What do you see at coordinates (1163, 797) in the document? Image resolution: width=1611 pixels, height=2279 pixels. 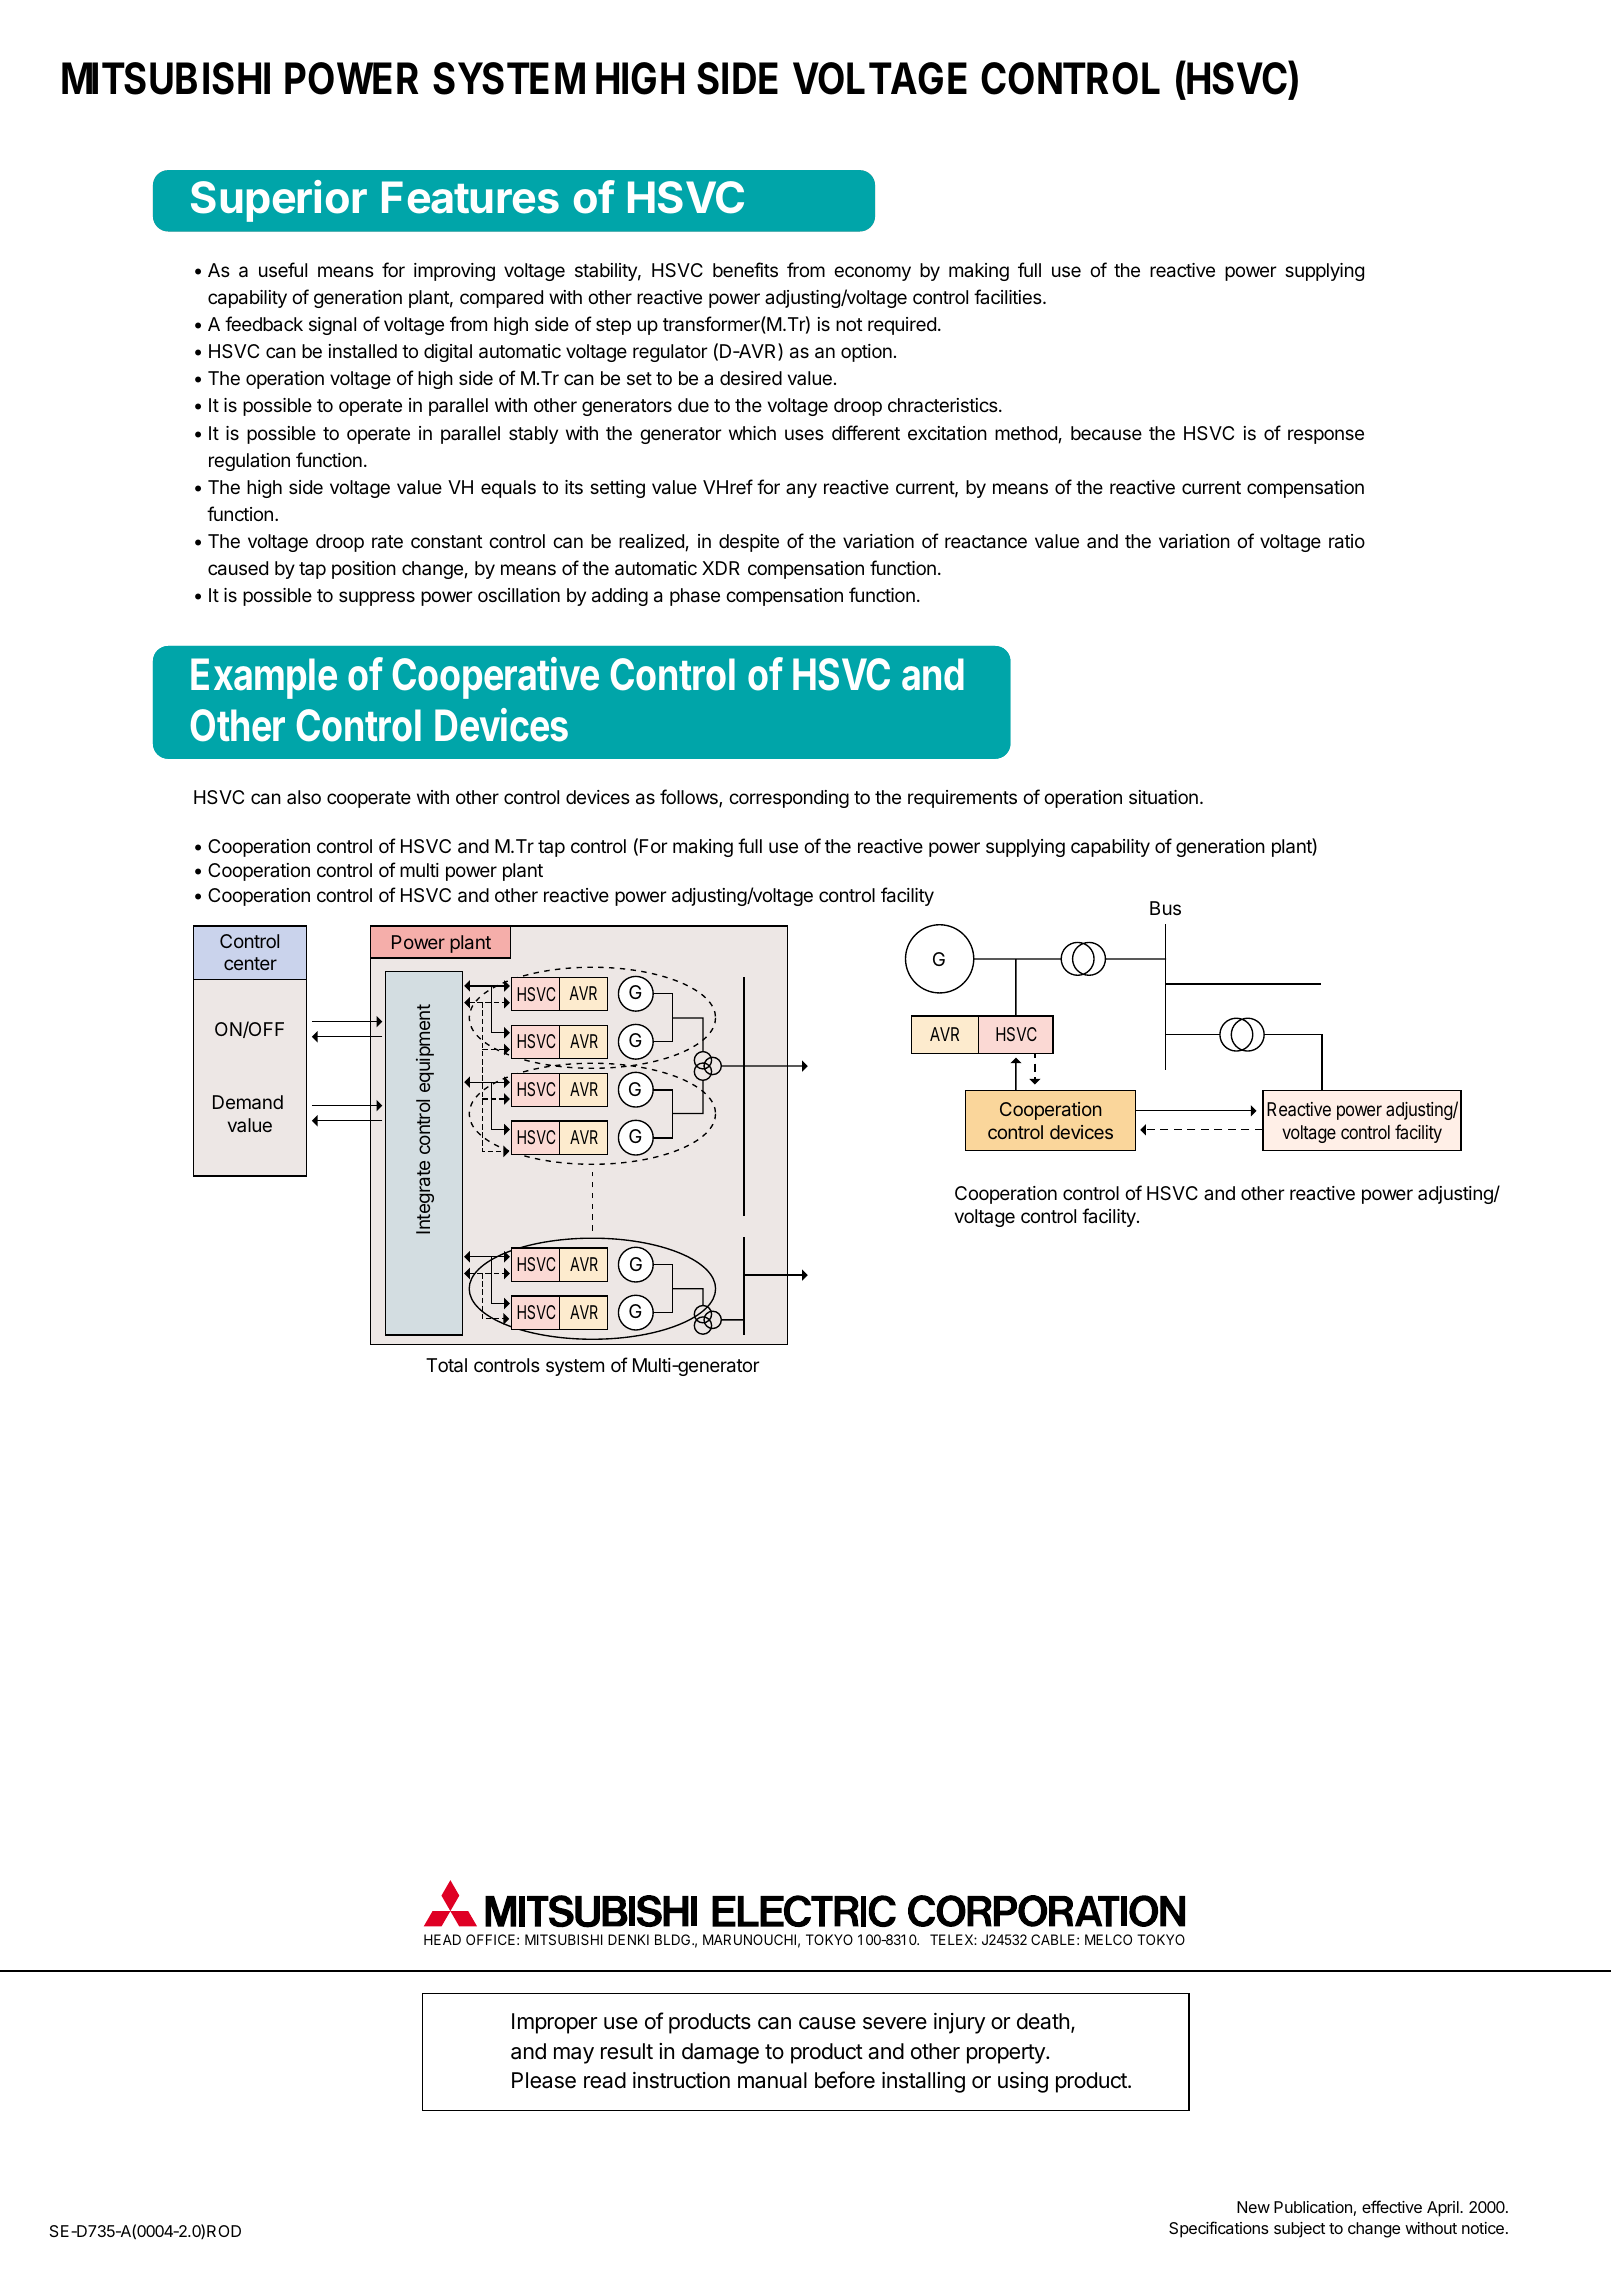 I see `situation` at bounding box center [1163, 797].
